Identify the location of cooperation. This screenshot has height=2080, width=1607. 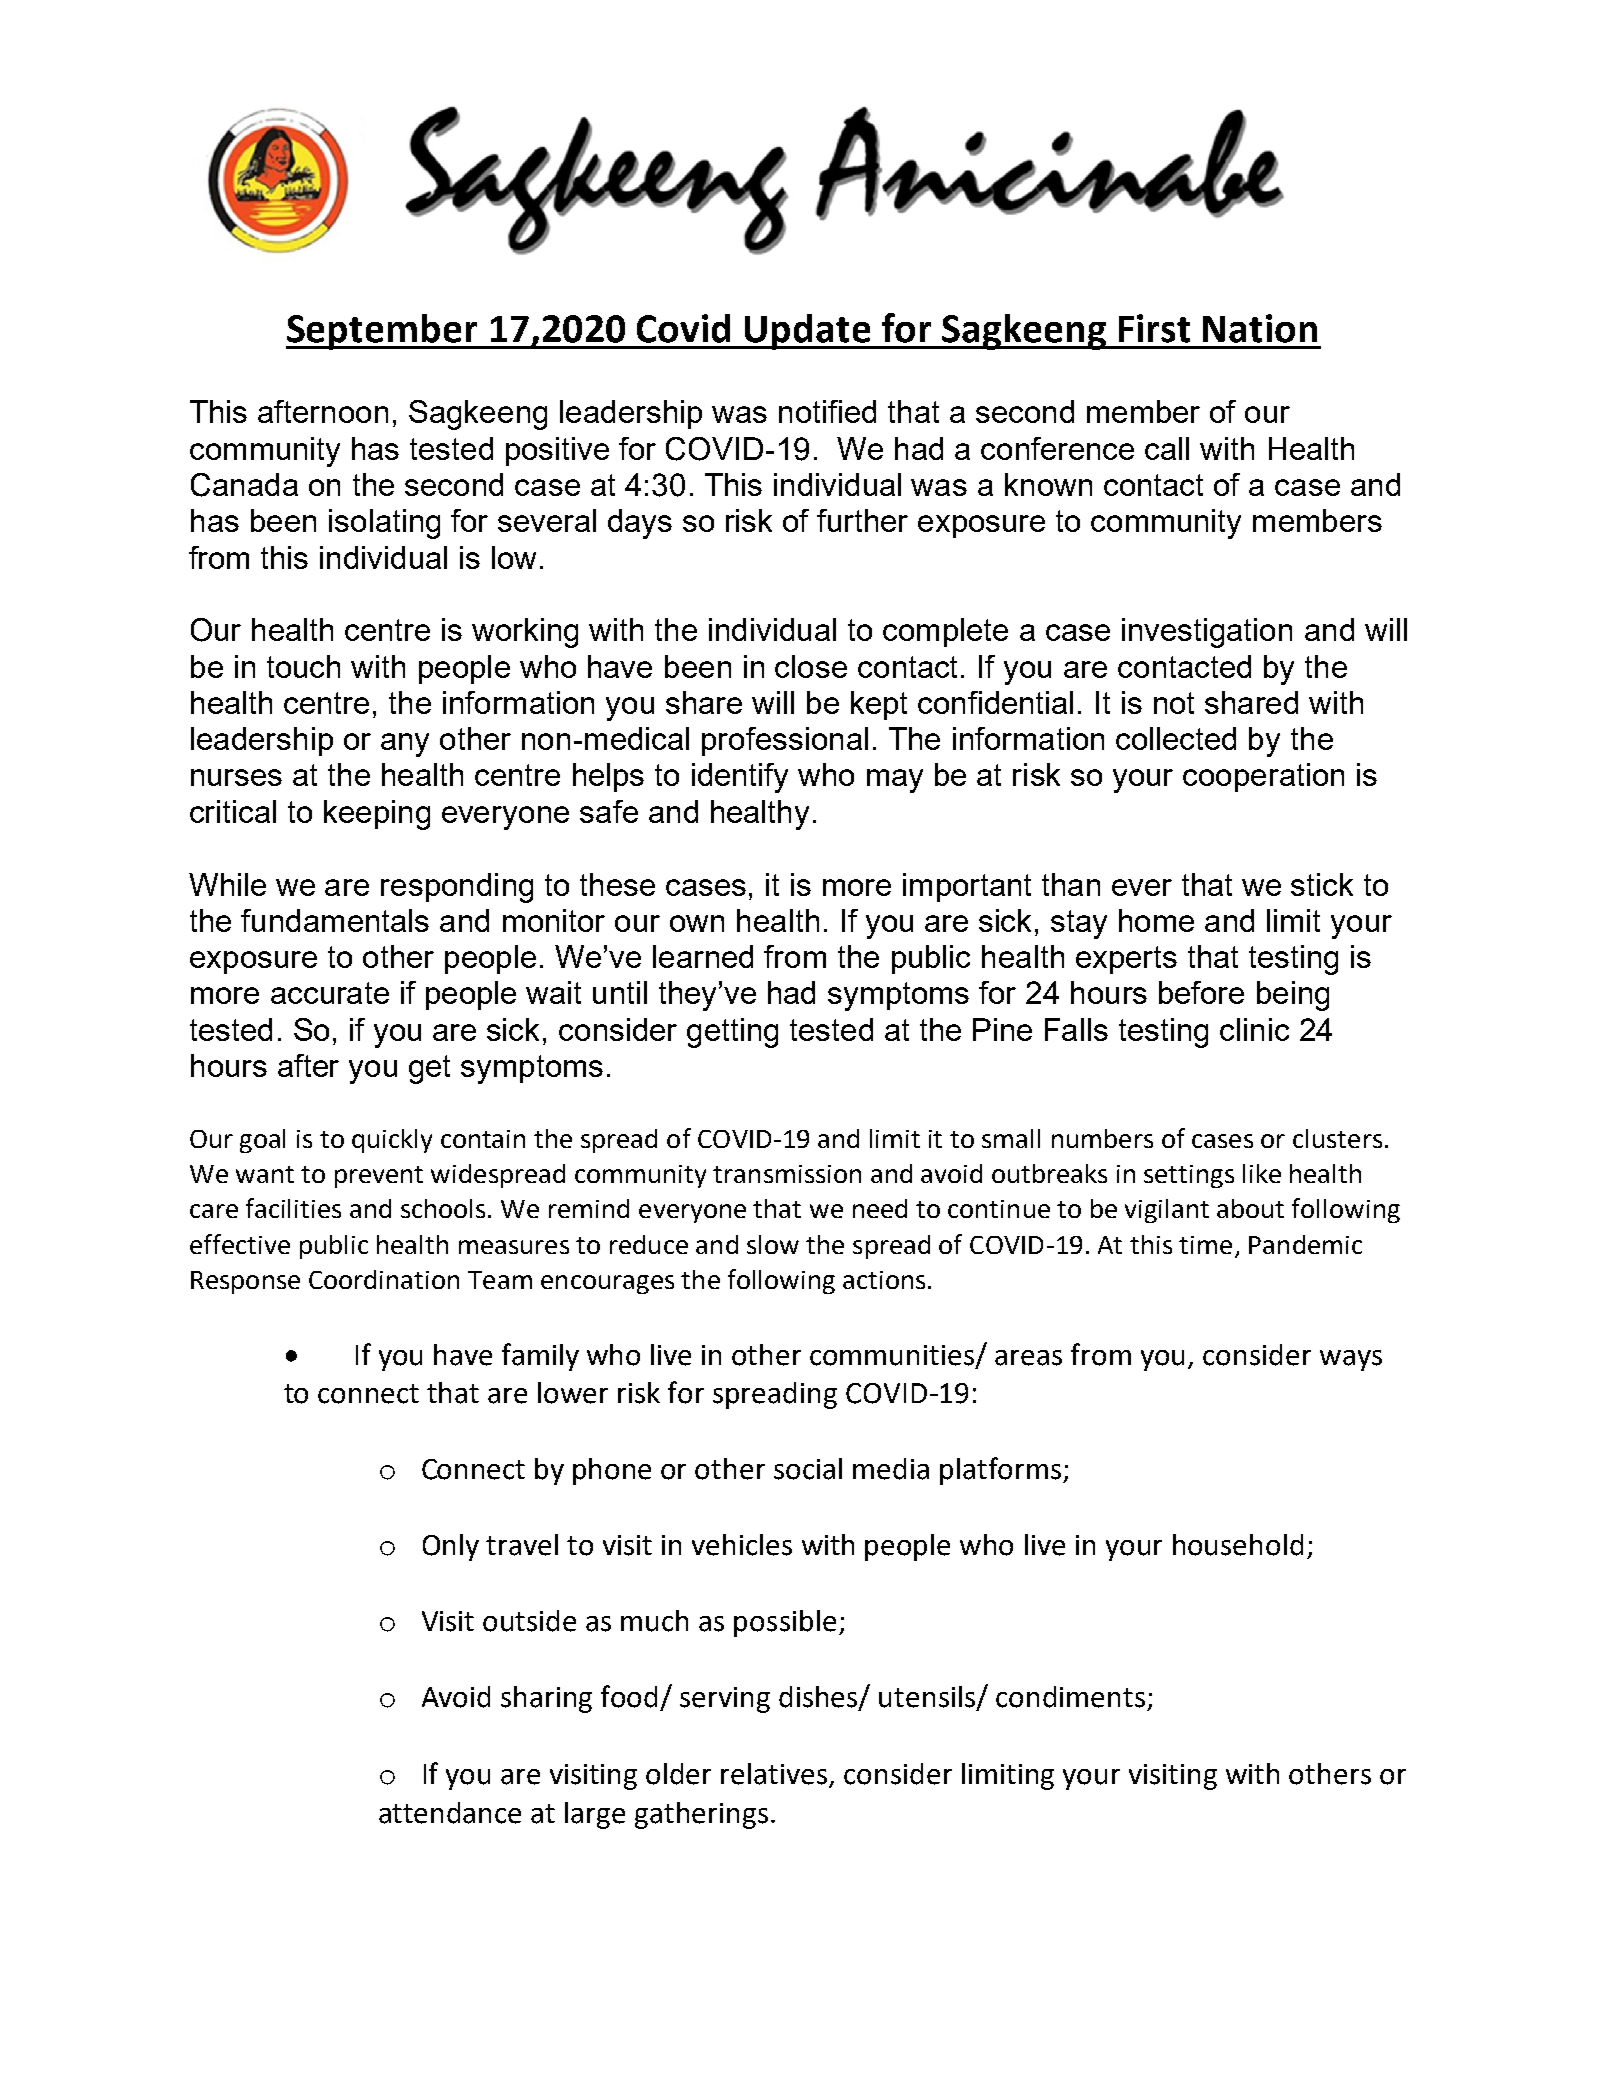
(1263, 777).
